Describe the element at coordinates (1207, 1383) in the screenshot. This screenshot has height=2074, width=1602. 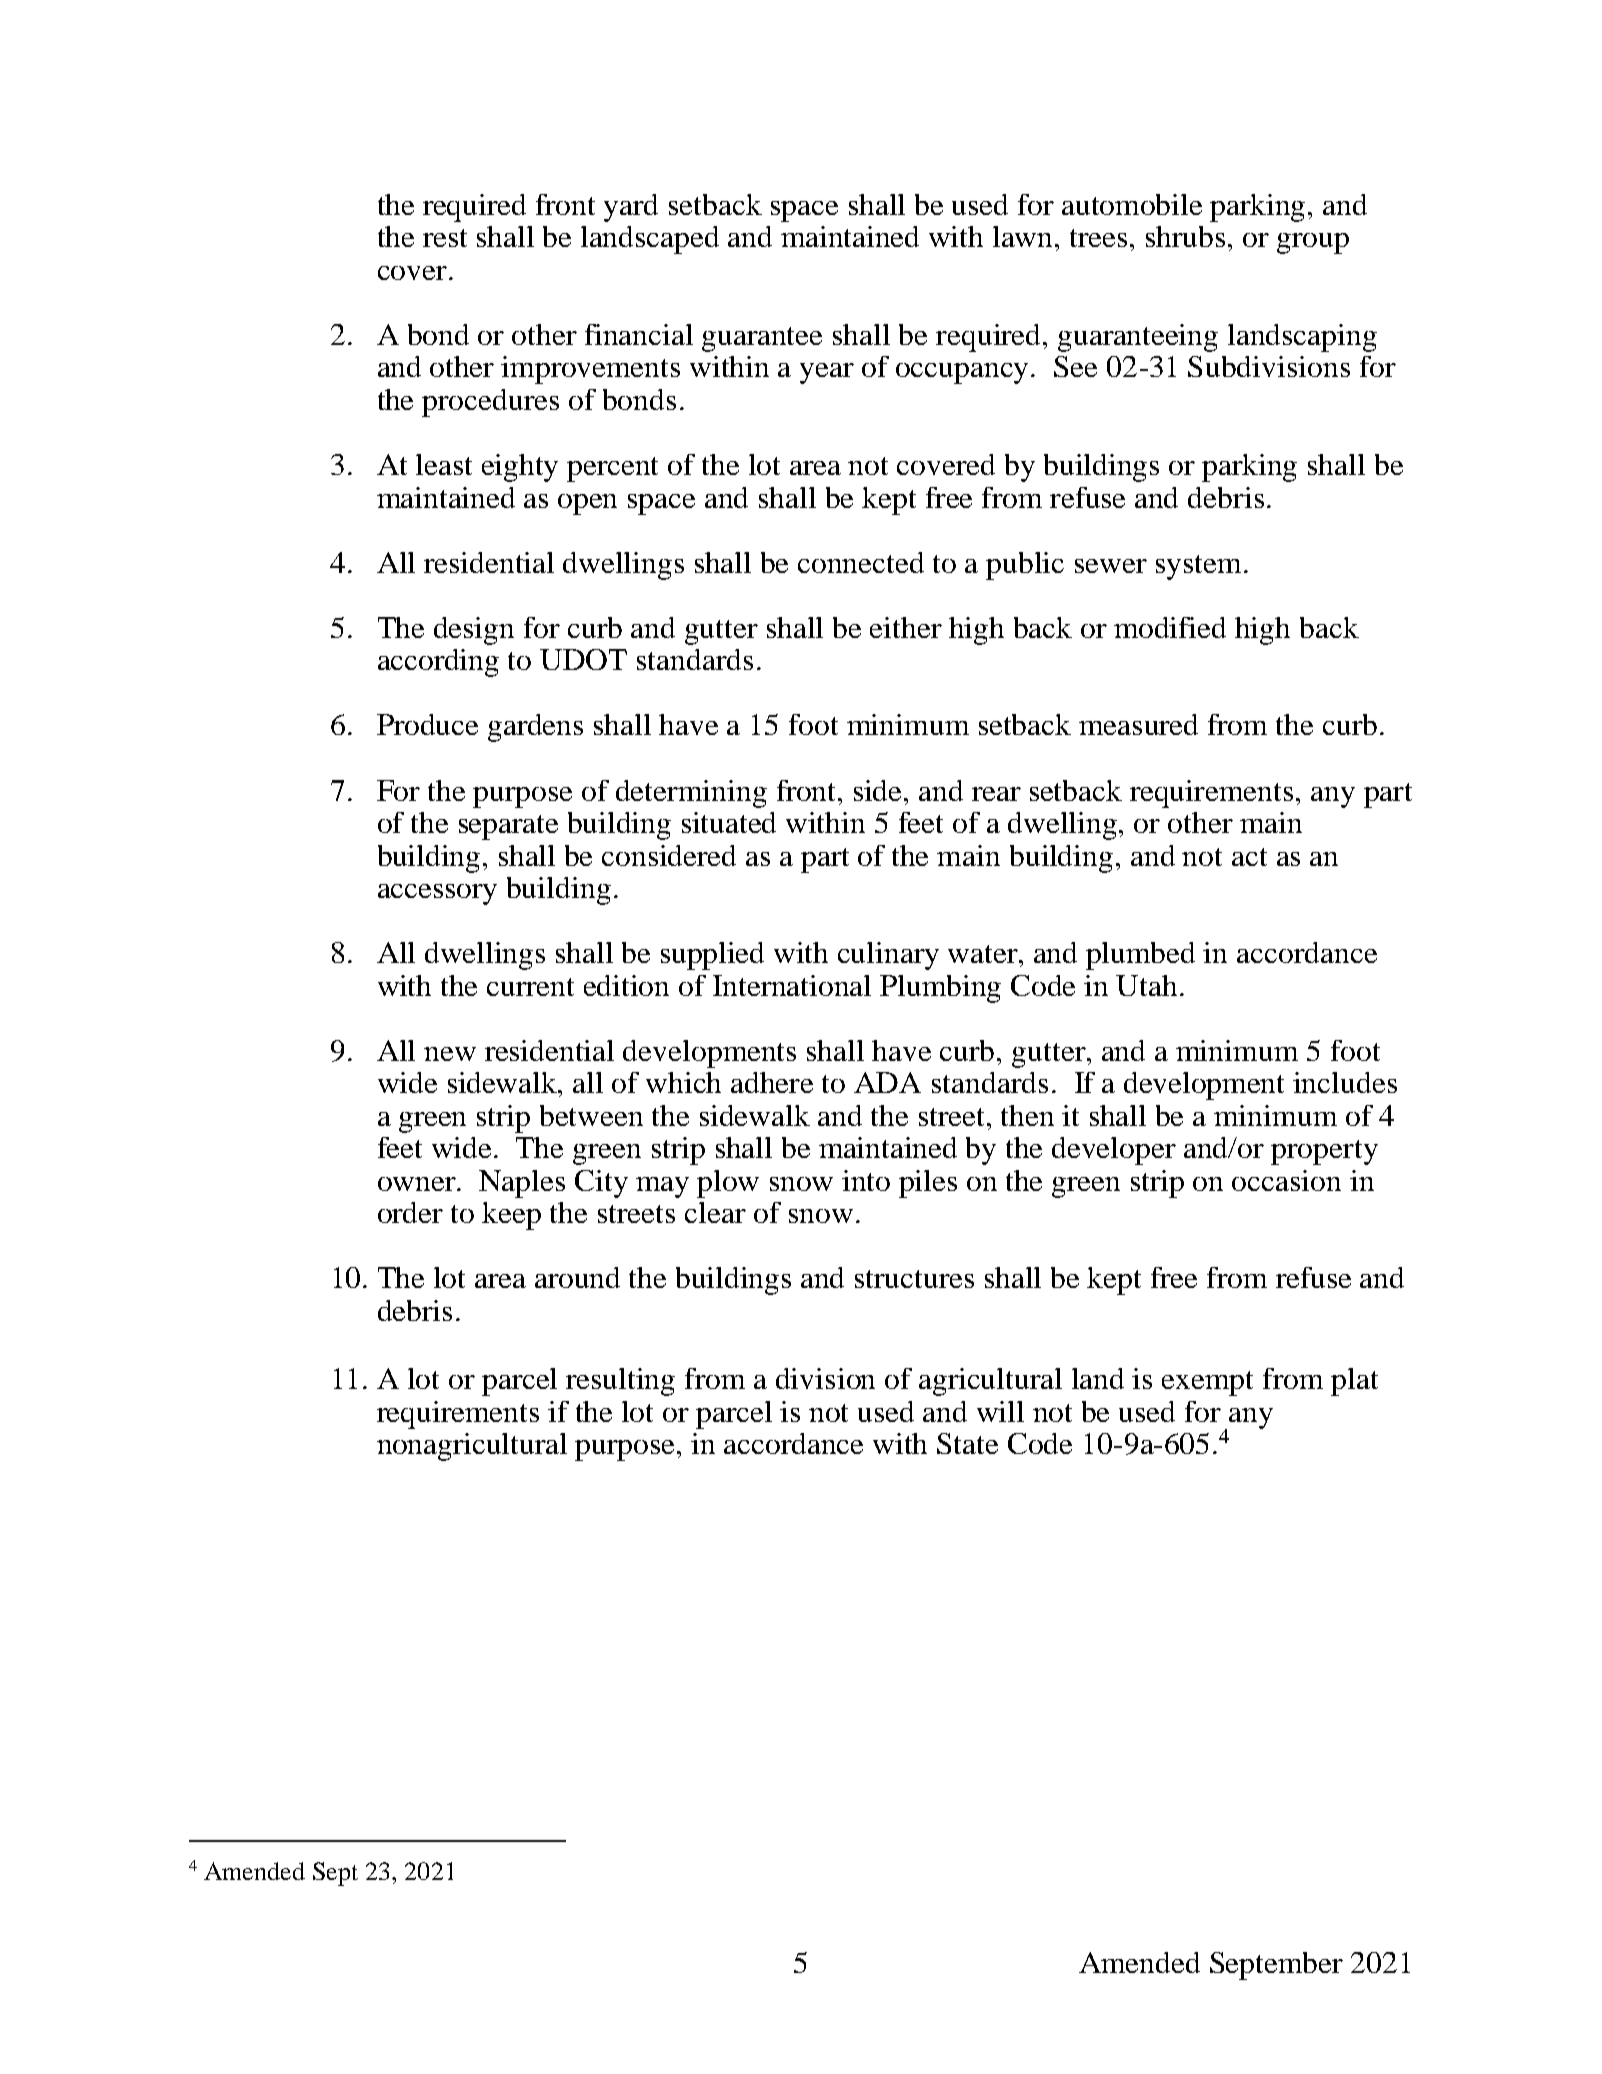
I see `exempt` at that location.
